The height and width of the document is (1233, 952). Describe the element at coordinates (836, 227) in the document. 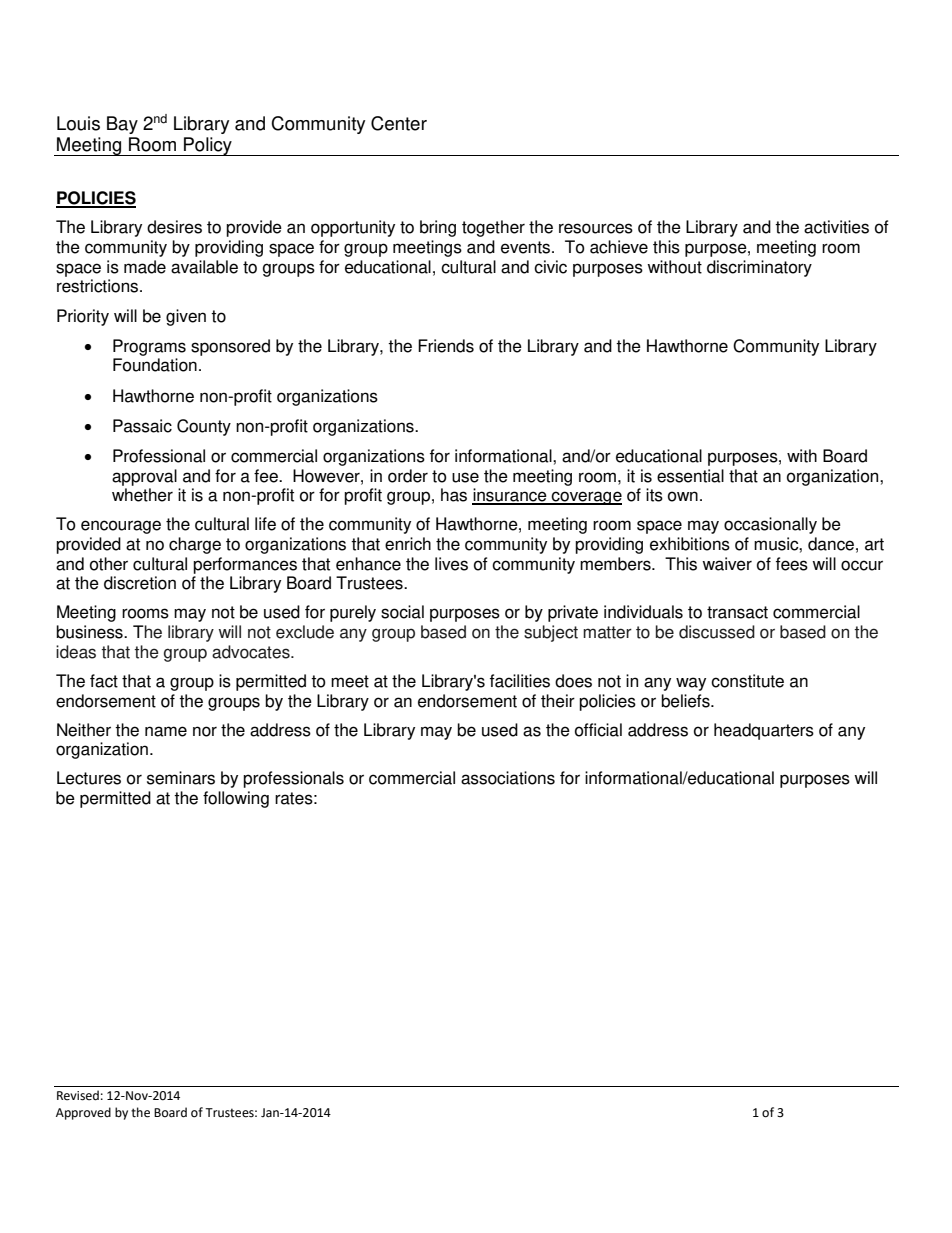

I see `activities` at that location.
